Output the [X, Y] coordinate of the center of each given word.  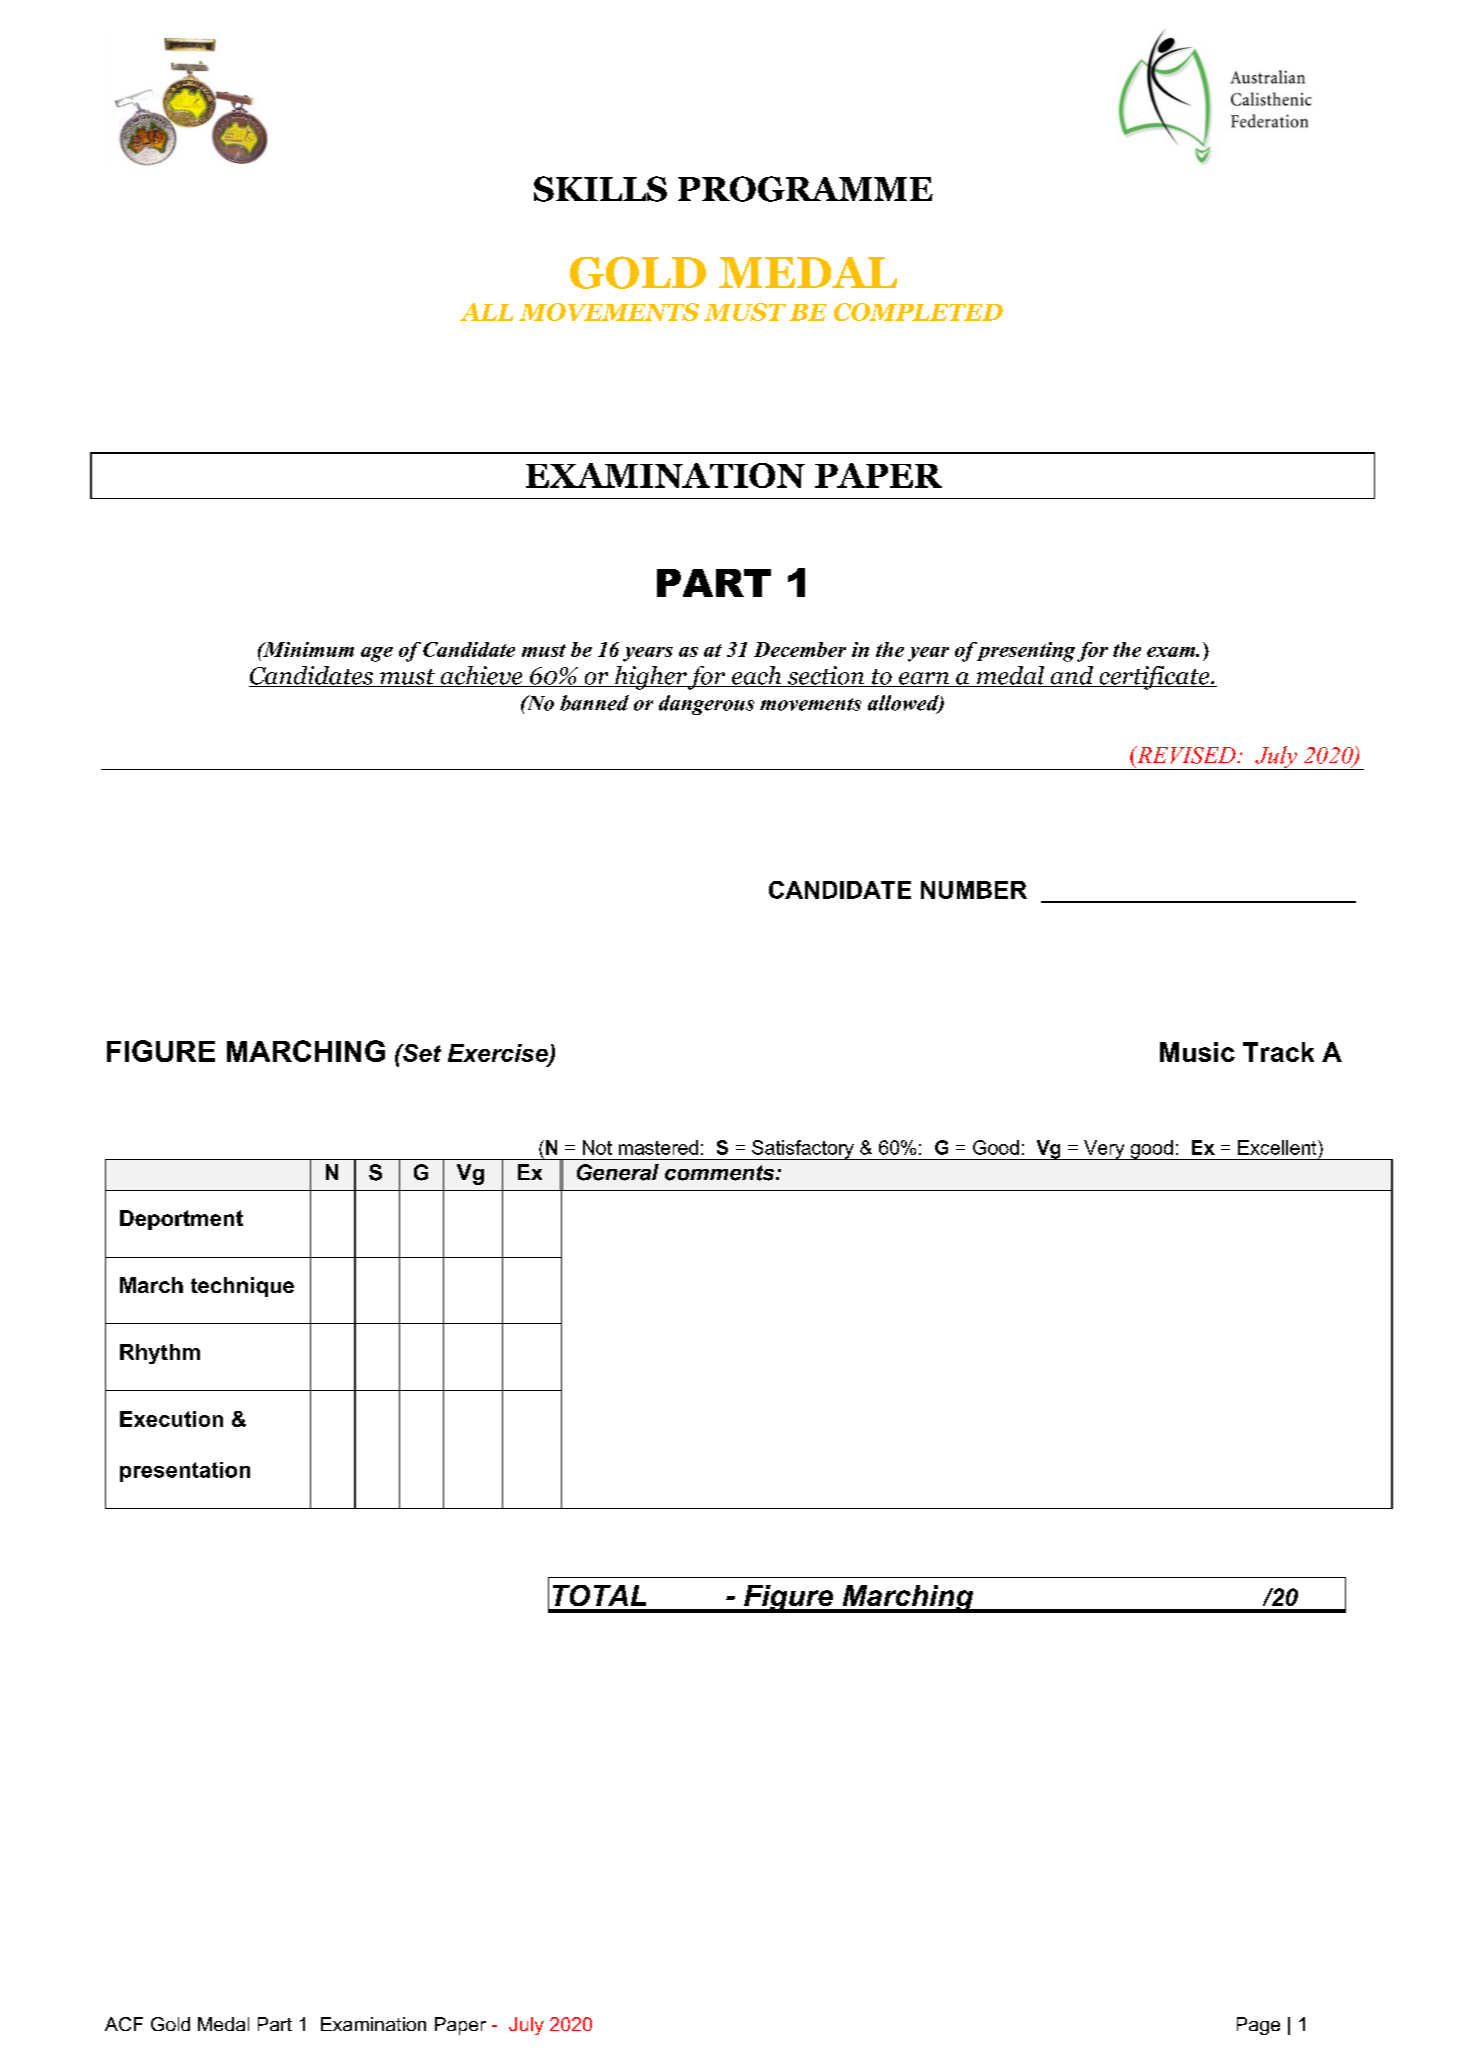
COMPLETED [918, 312]
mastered [658, 1147]
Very [1104, 1150]
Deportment [181, 1220]
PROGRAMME [805, 189]
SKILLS [600, 189]
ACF [124, 2024]
